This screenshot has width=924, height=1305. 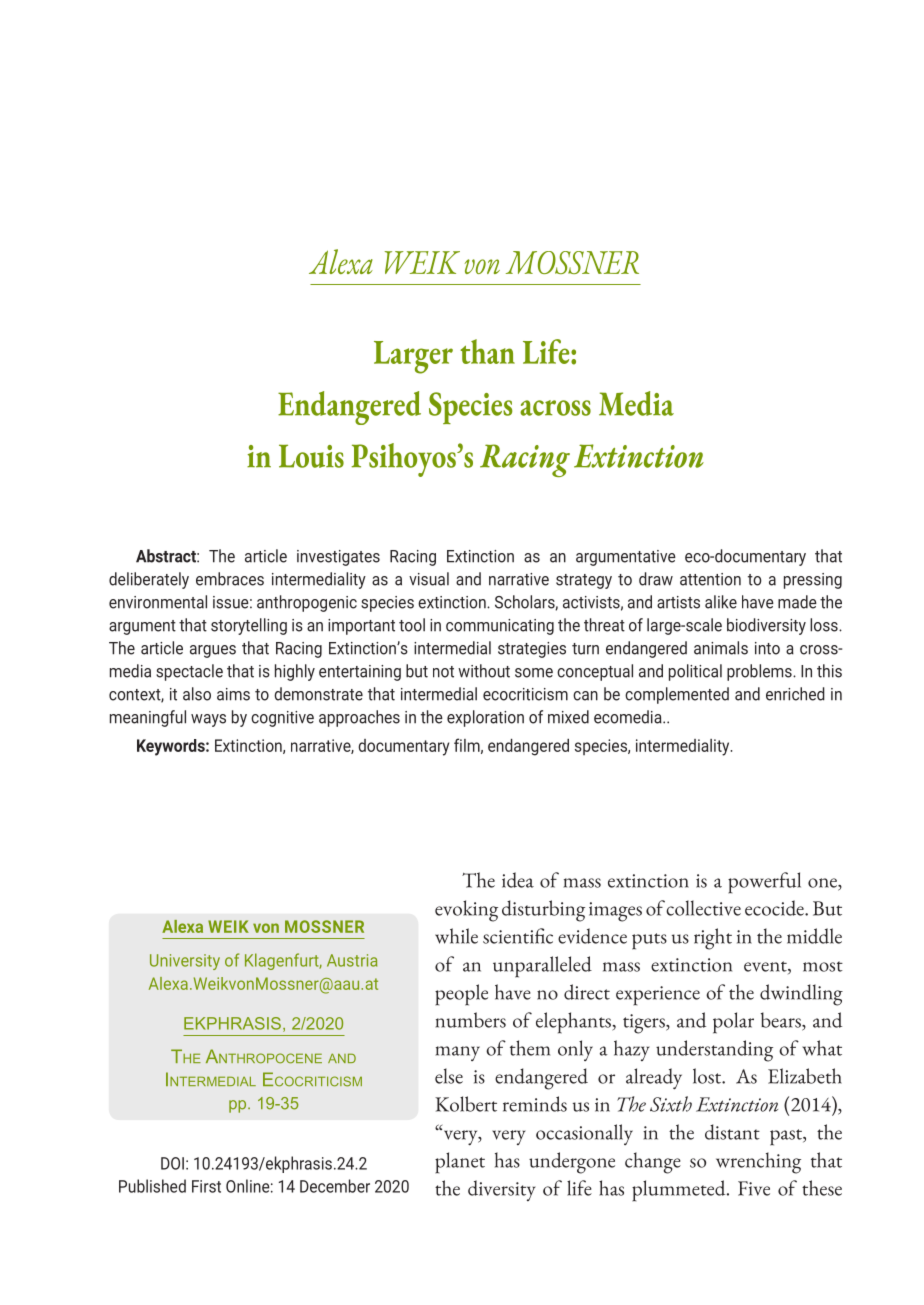 What do you see at coordinates (733, 1023) in the screenshot?
I see `polar` at bounding box center [733, 1023].
